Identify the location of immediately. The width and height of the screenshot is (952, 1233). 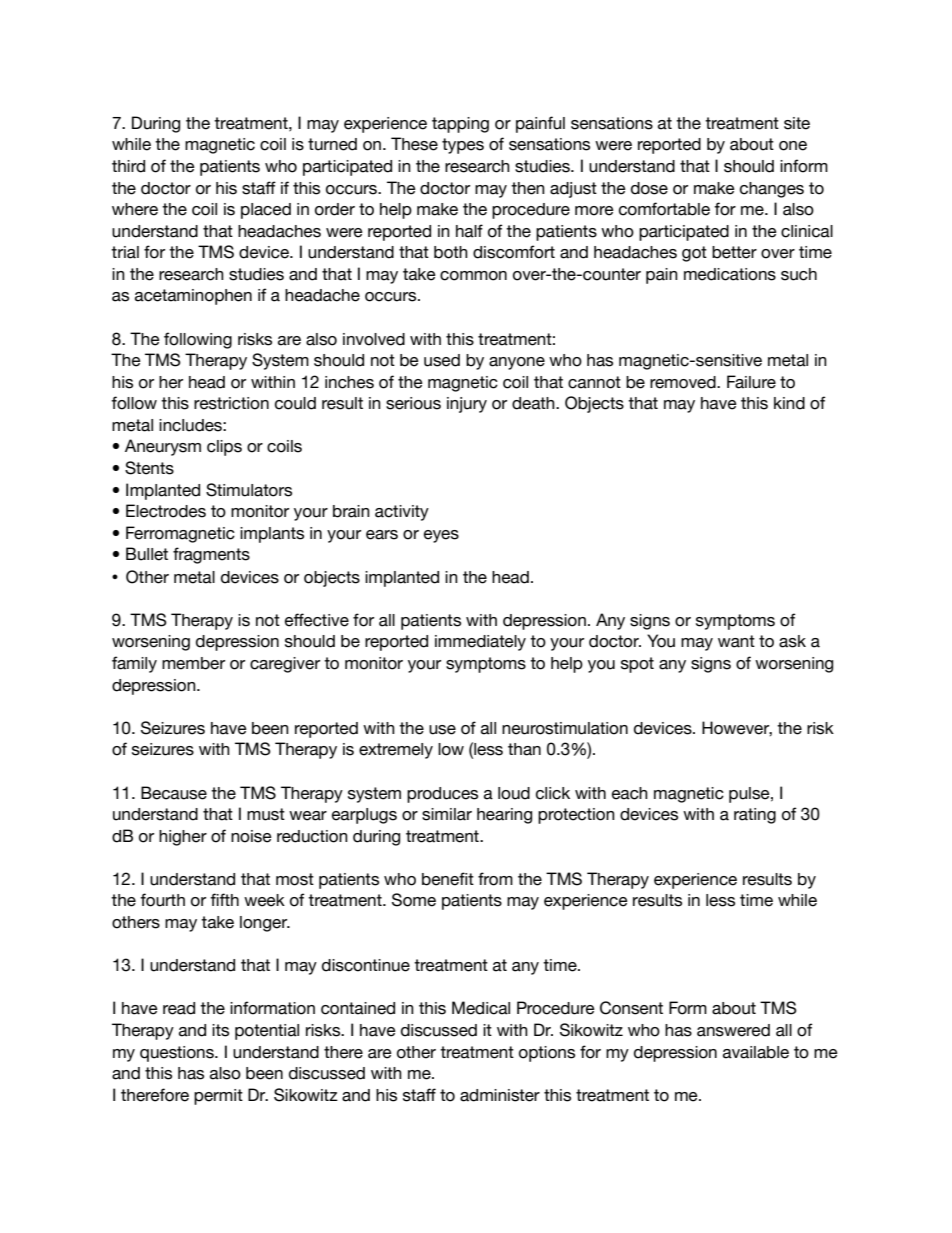
(480, 643).
